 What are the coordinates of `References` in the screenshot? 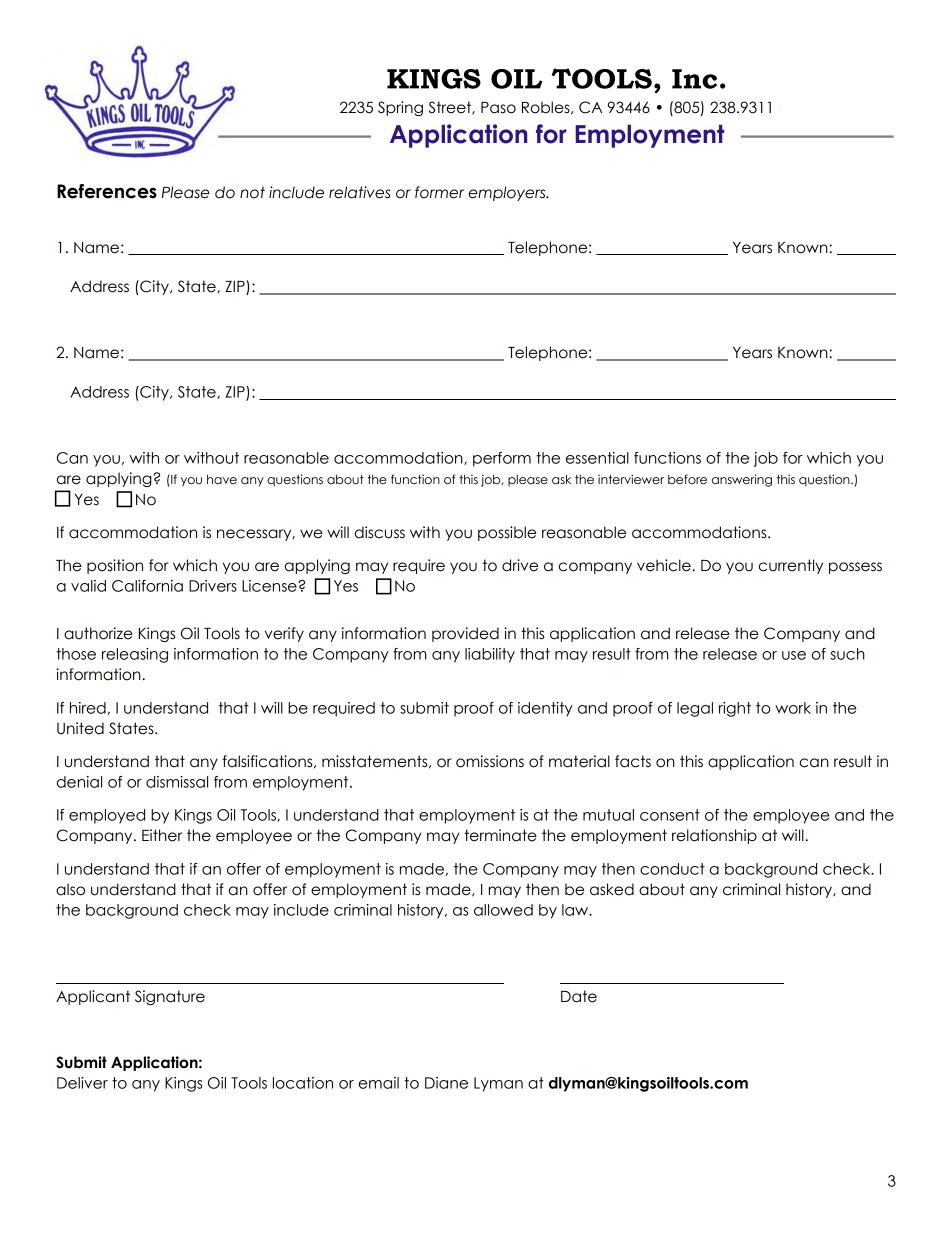 It's located at (107, 191).
